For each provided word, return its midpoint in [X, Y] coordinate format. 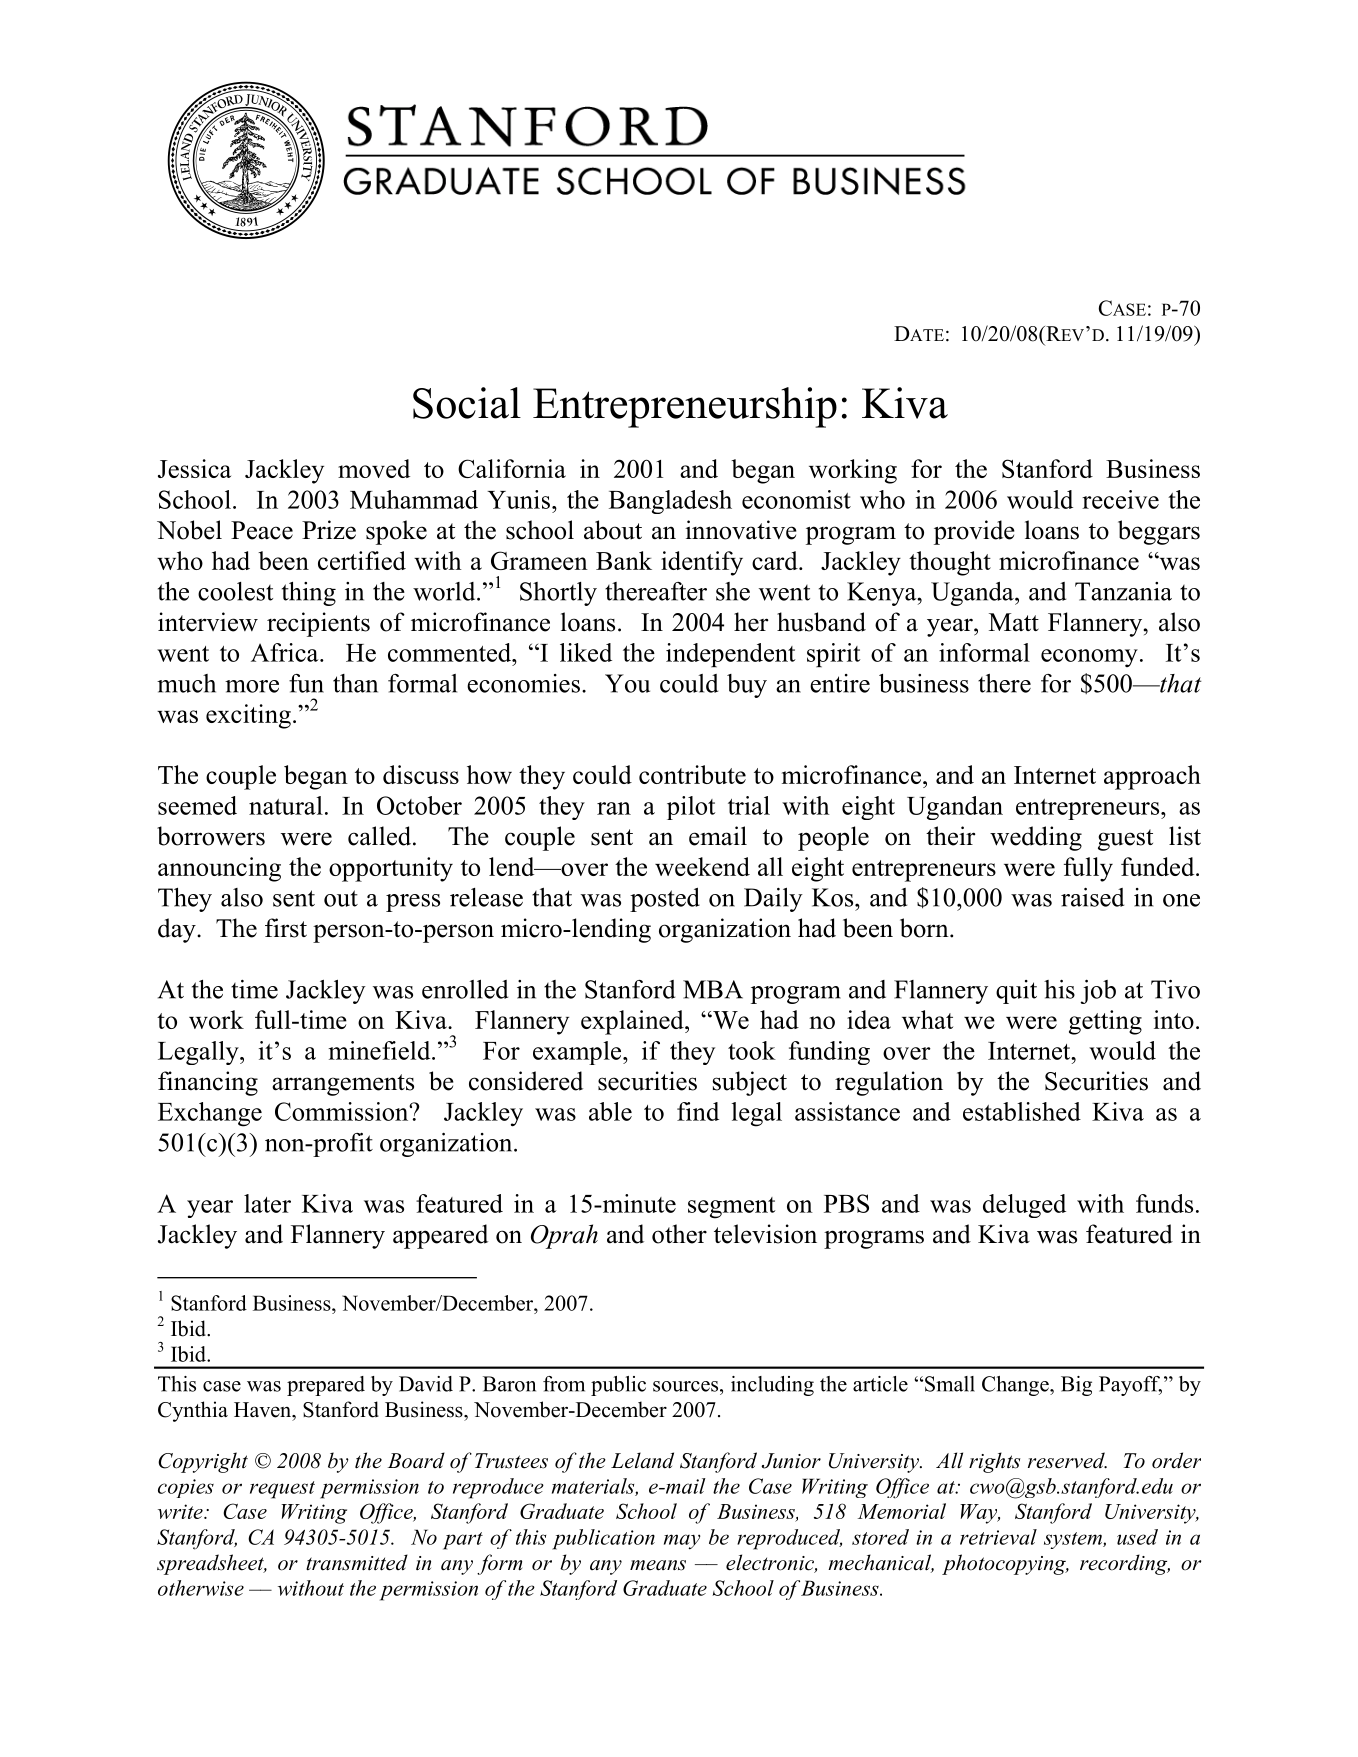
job [1098, 991]
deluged [1024, 1206]
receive [1120, 499]
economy [1089, 658]
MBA [713, 989]
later [267, 1203]
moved [374, 468]
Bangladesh [670, 502]
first [286, 928]
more [252, 686]
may [682, 1542]
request [282, 1490]
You [627, 683]
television [765, 1234]
